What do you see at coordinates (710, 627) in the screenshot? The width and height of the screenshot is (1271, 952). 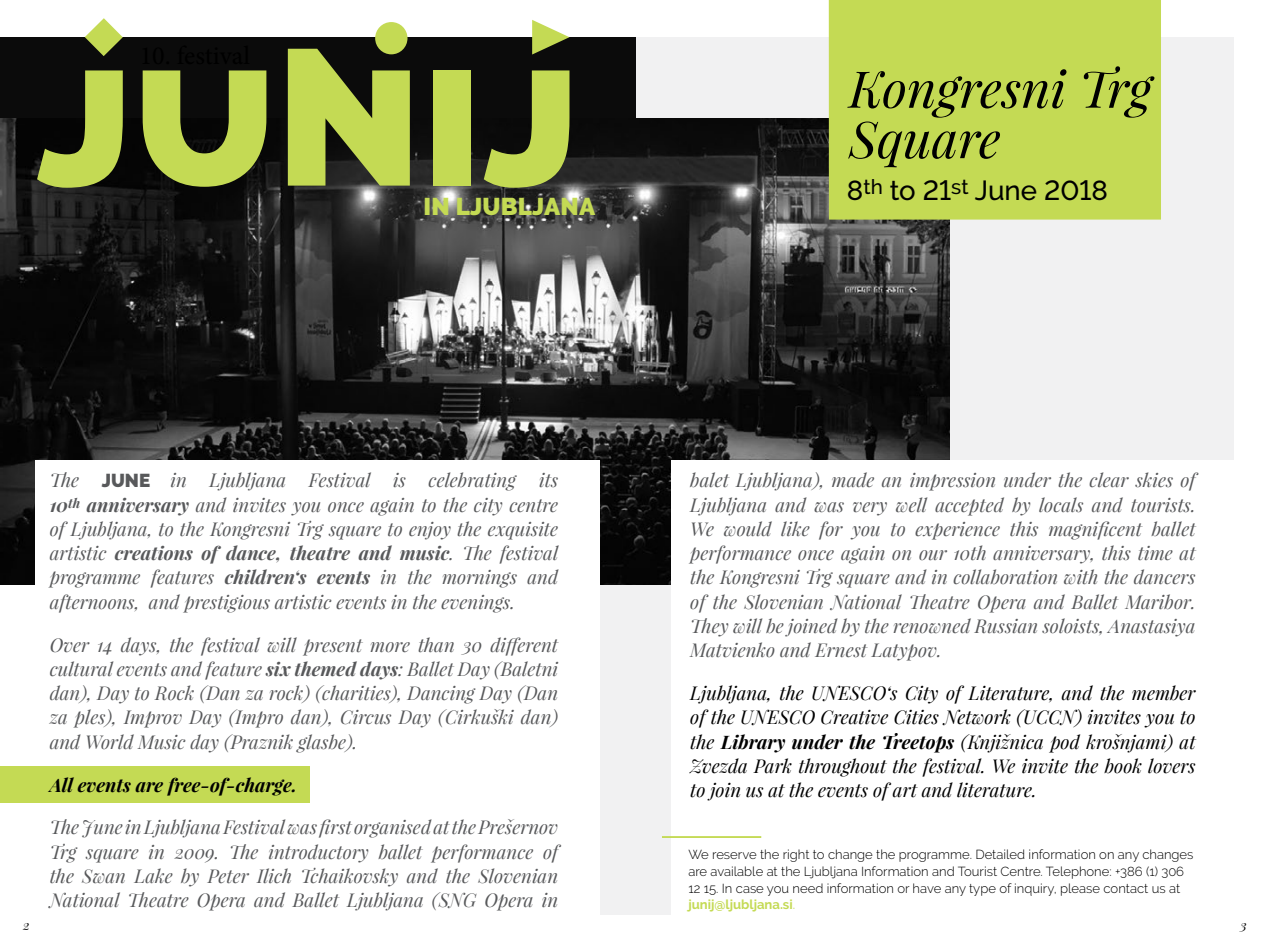 I see `They` at bounding box center [710, 627].
